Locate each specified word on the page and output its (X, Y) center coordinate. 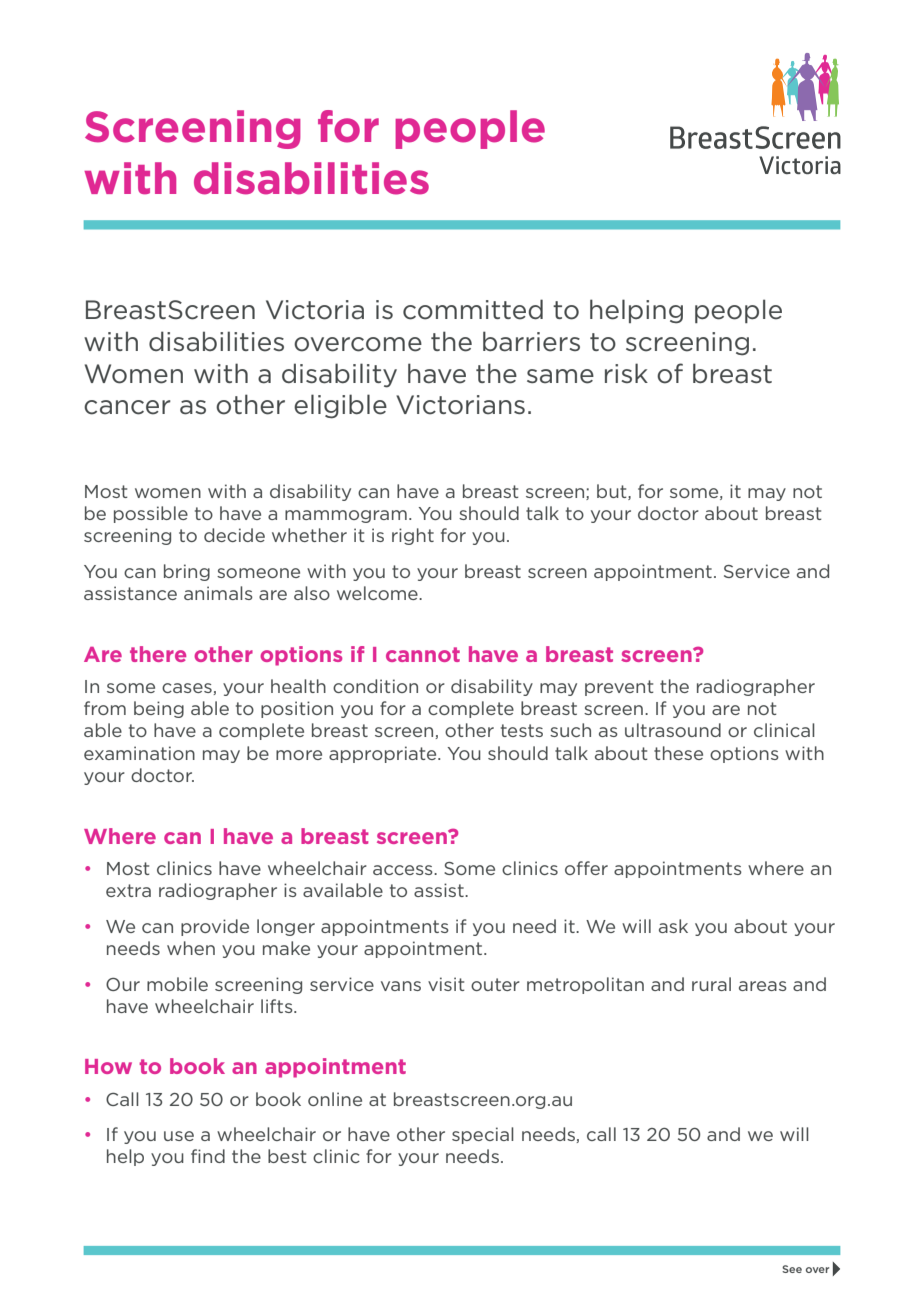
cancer (127, 407)
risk (626, 373)
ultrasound (673, 730)
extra (128, 890)
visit (446, 984)
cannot (423, 654)
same (560, 376)
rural (711, 984)
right (413, 536)
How (108, 1066)
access (404, 870)
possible (151, 514)
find (208, 1156)
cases (188, 689)
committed (473, 309)
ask (673, 926)
